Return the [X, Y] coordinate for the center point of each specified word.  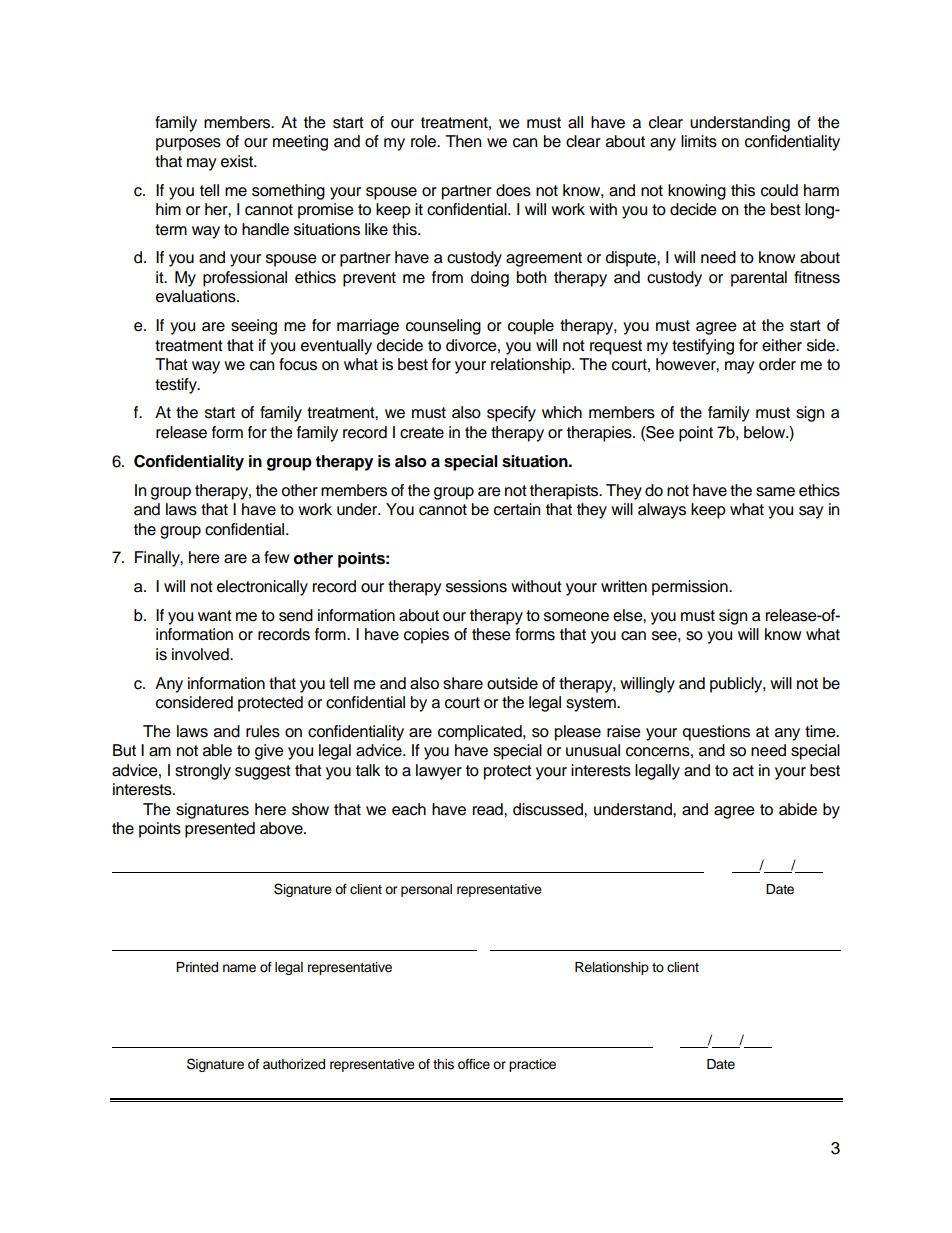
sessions [476, 586]
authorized [294, 1064]
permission [691, 588]
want [215, 616]
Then [463, 141]
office [474, 1064]
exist [238, 161]
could [779, 190]
